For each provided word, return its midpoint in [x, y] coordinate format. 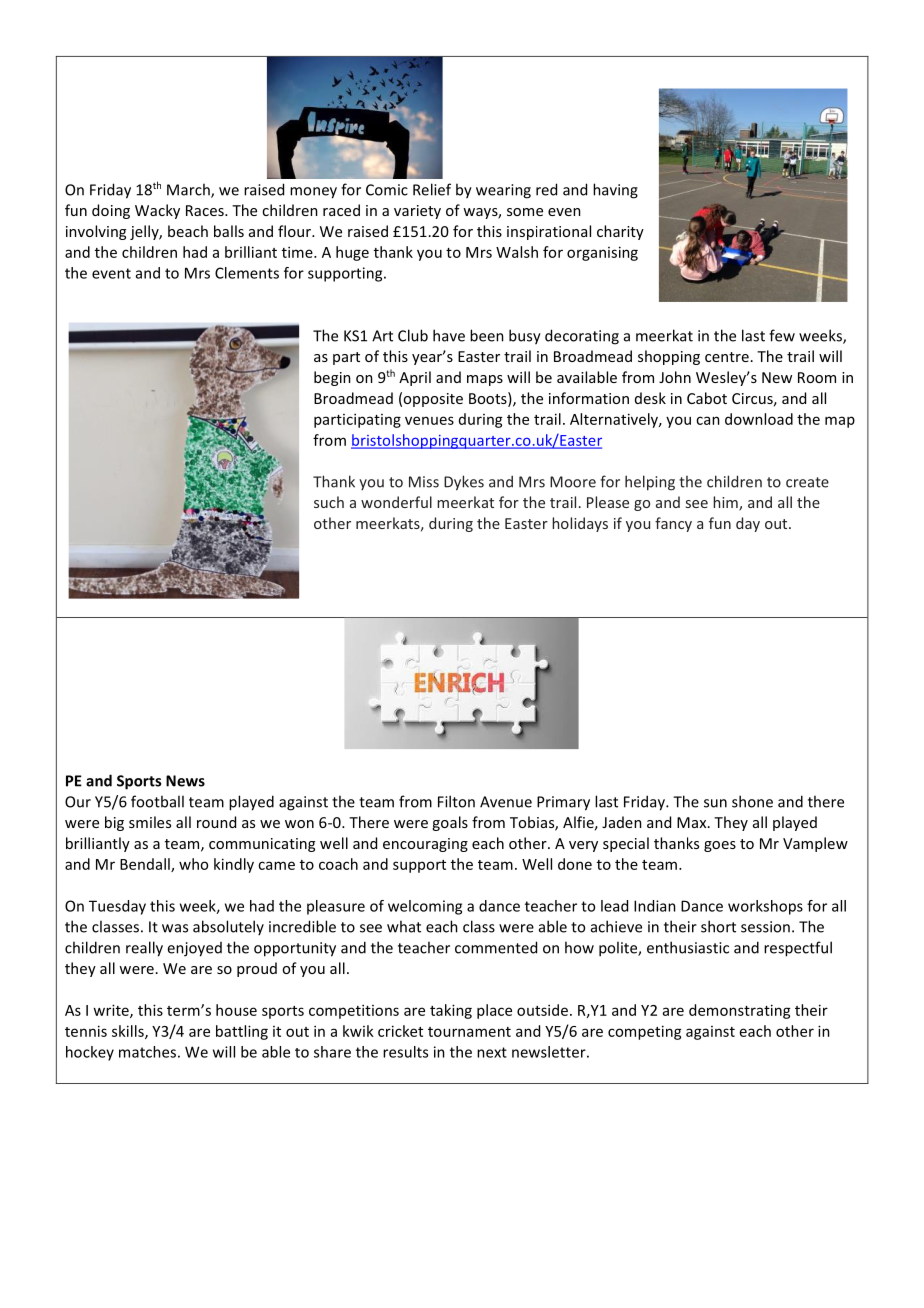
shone [752, 801]
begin [332, 378]
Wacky [157, 211]
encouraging [425, 845]
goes [720, 846]
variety [417, 212]
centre [727, 357]
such [329, 502]
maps [485, 380]
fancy [673, 524]
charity [620, 232]
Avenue [506, 802]
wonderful [396, 502]
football [157, 801]
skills [129, 1032]
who [193, 864]
